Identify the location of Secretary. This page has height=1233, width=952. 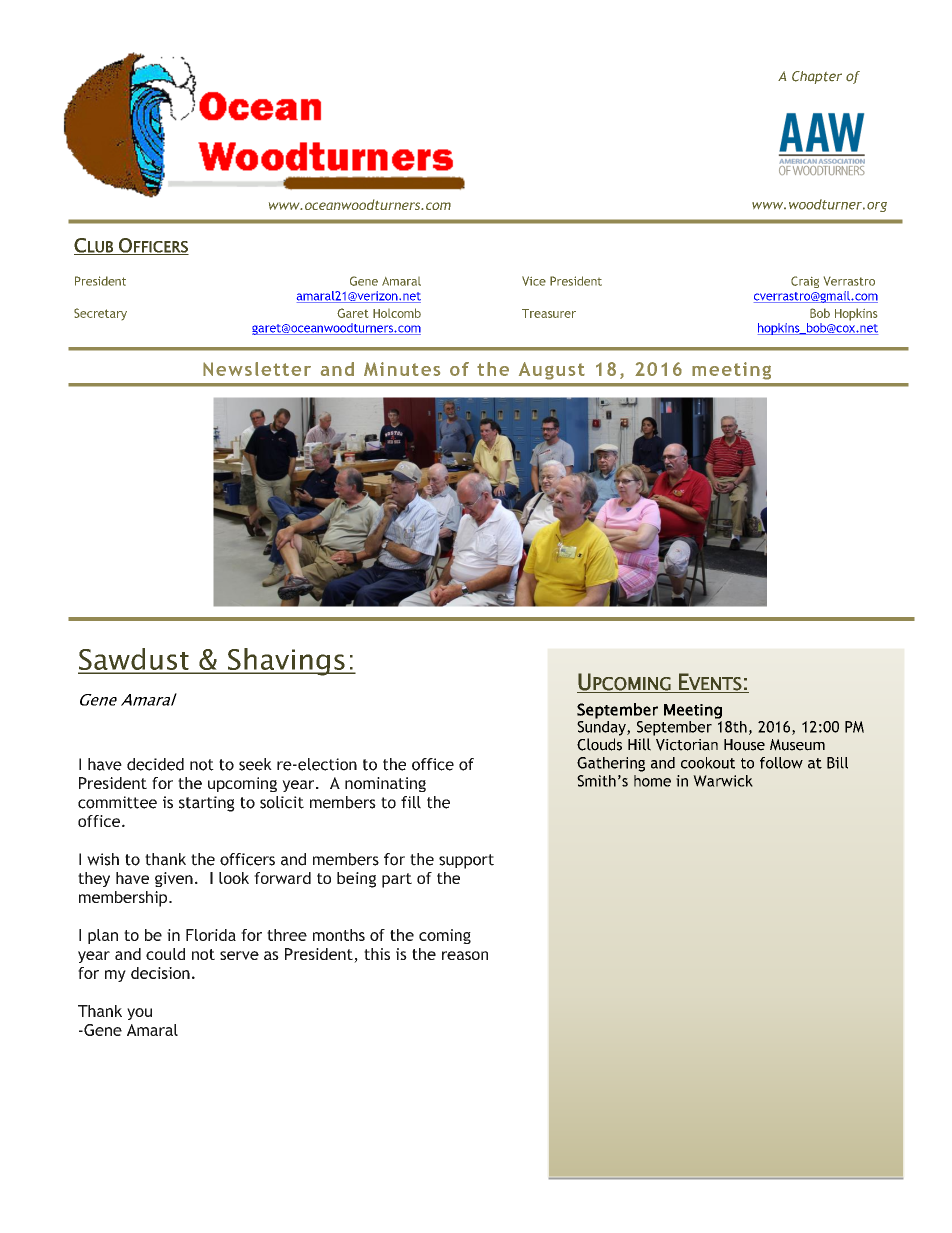
(100, 314).
